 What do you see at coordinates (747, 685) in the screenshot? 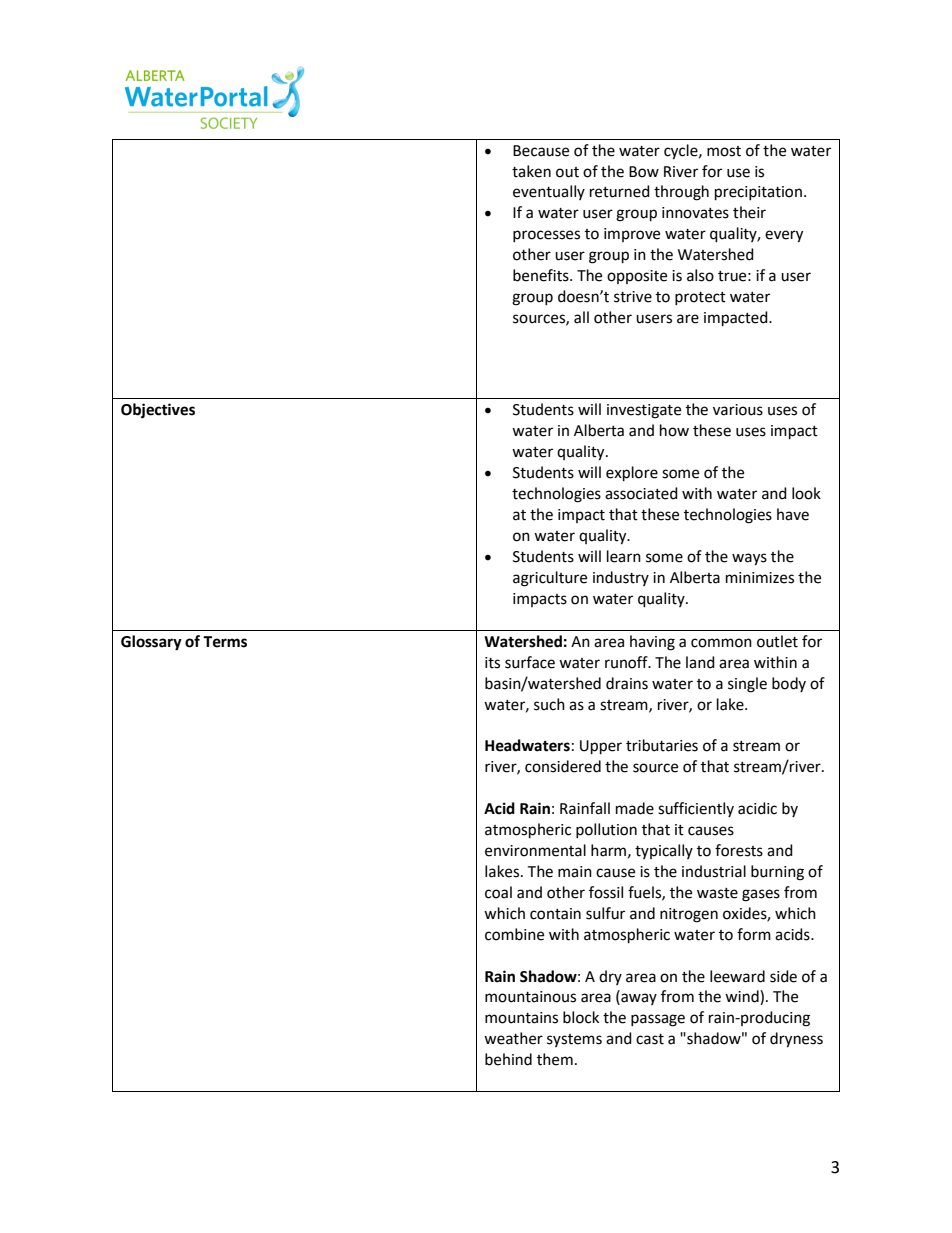
I see `single` at bounding box center [747, 685].
